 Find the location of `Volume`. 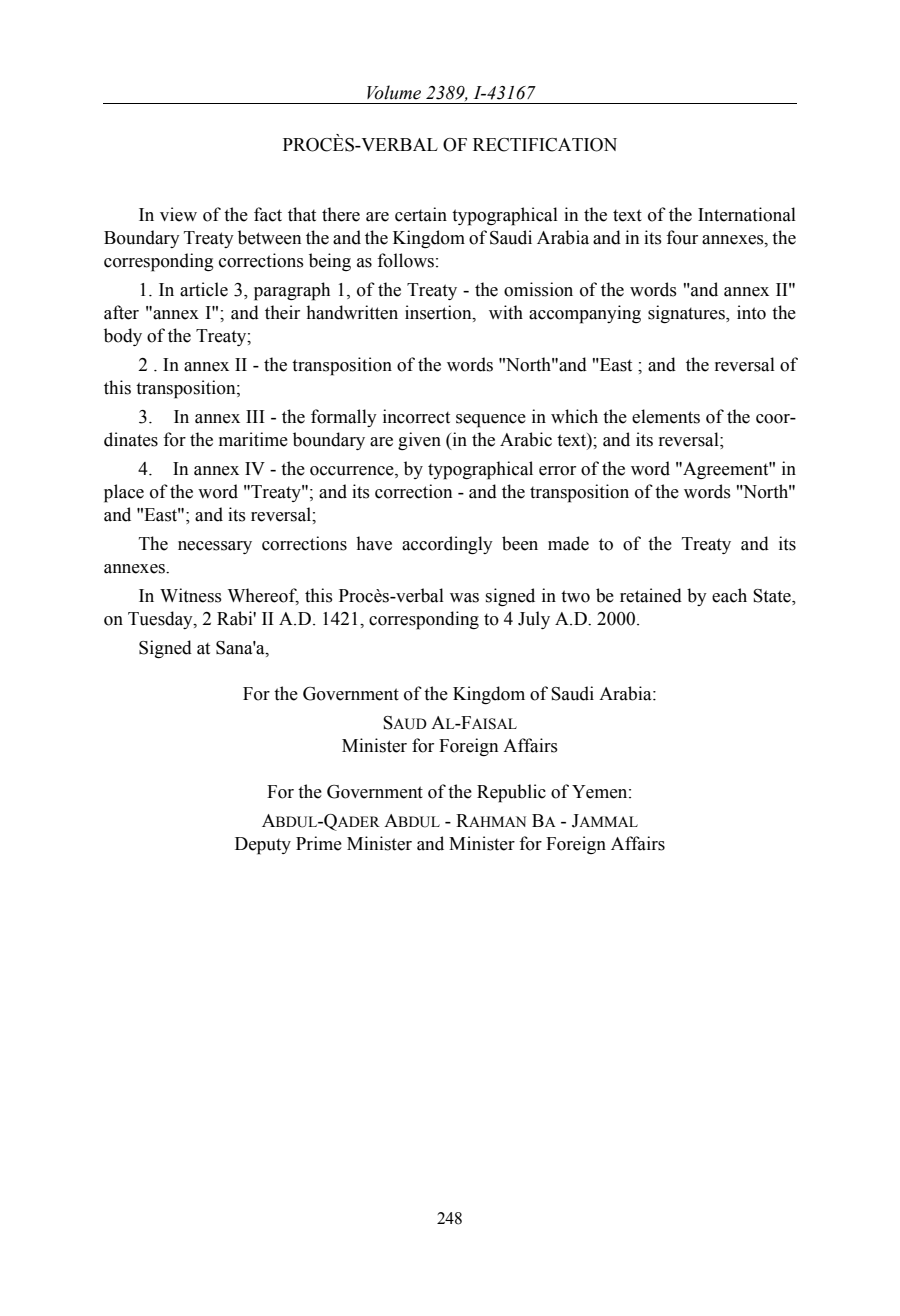

Volume is located at coordinates (394, 92).
